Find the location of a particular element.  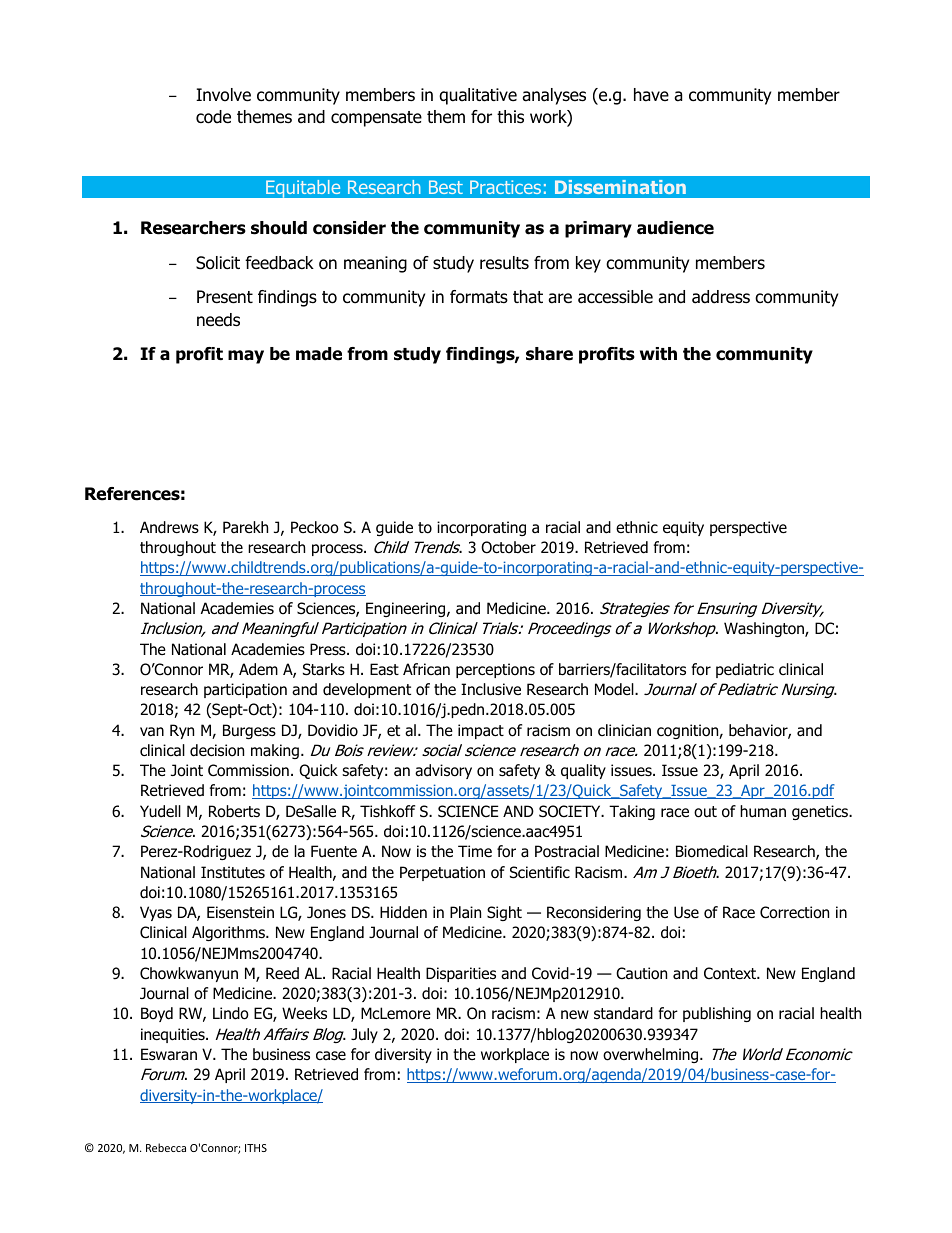

Biomedical is located at coordinates (712, 851).
